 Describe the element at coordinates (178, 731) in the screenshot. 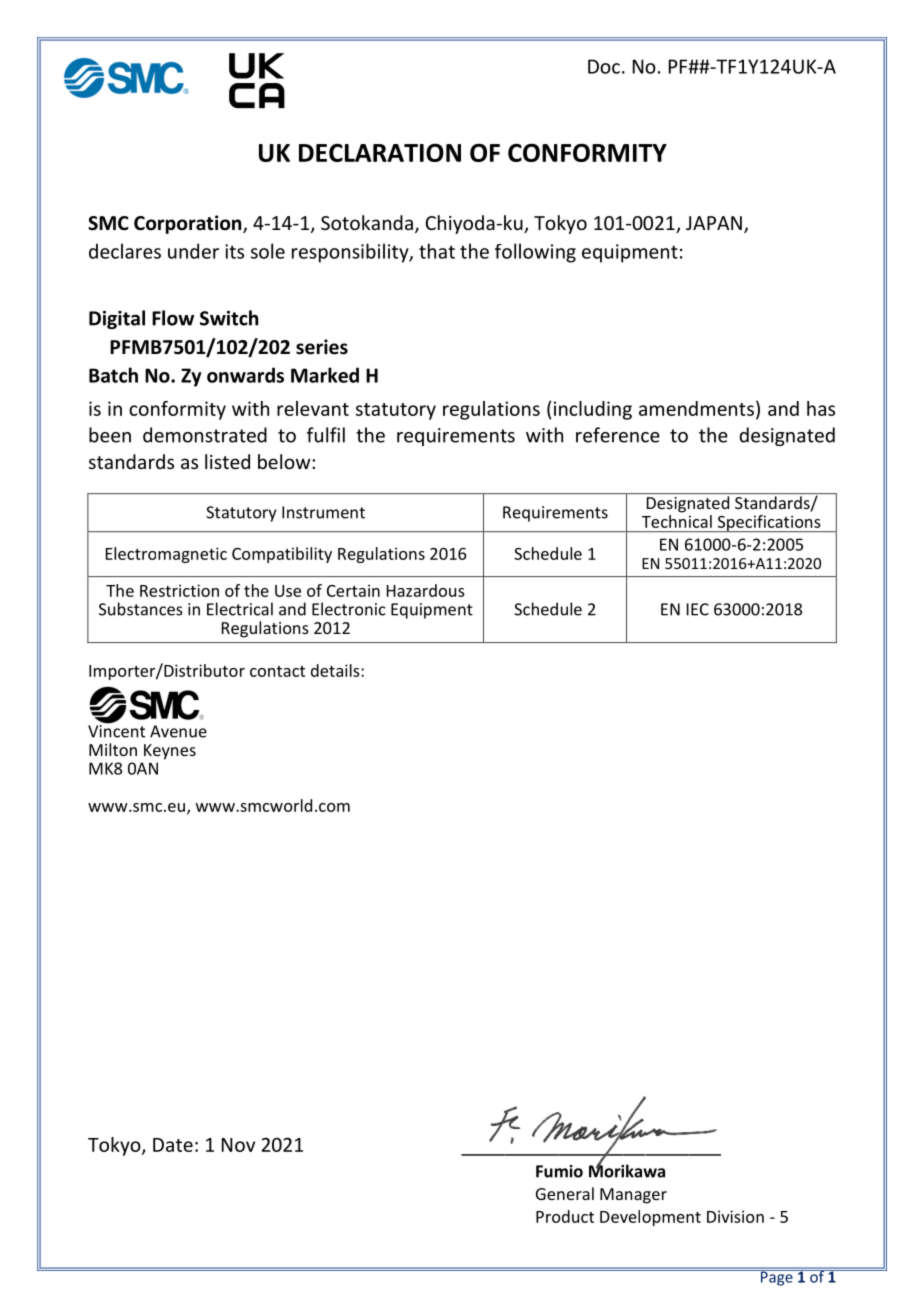

I see `Avenue` at that location.
